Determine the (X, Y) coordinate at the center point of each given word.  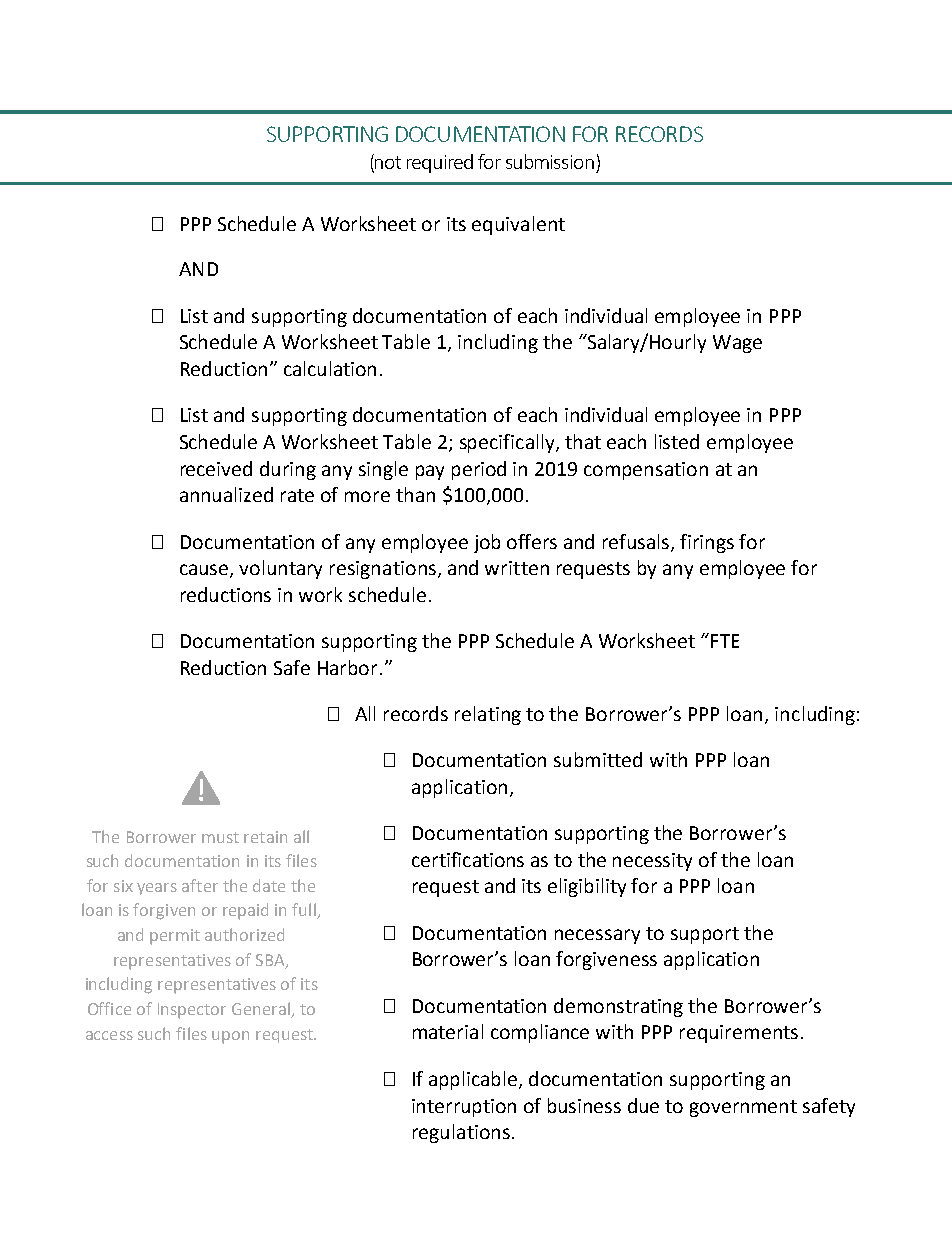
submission (550, 161)
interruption (464, 1108)
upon (230, 1037)
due (643, 1105)
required (440, 163)
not (388, 162)
